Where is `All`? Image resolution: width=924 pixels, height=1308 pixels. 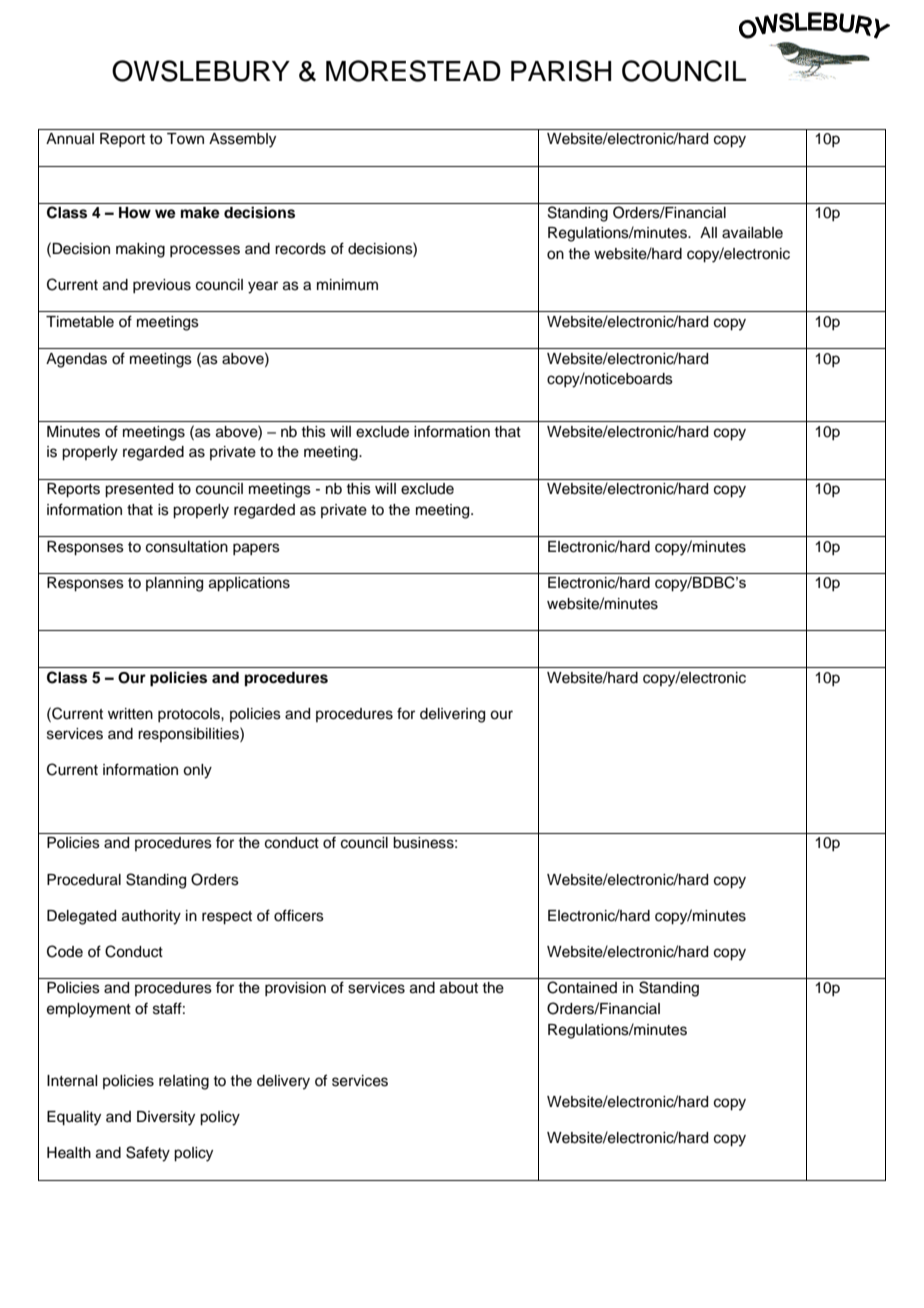 All is located at coordinates (708, 232).
